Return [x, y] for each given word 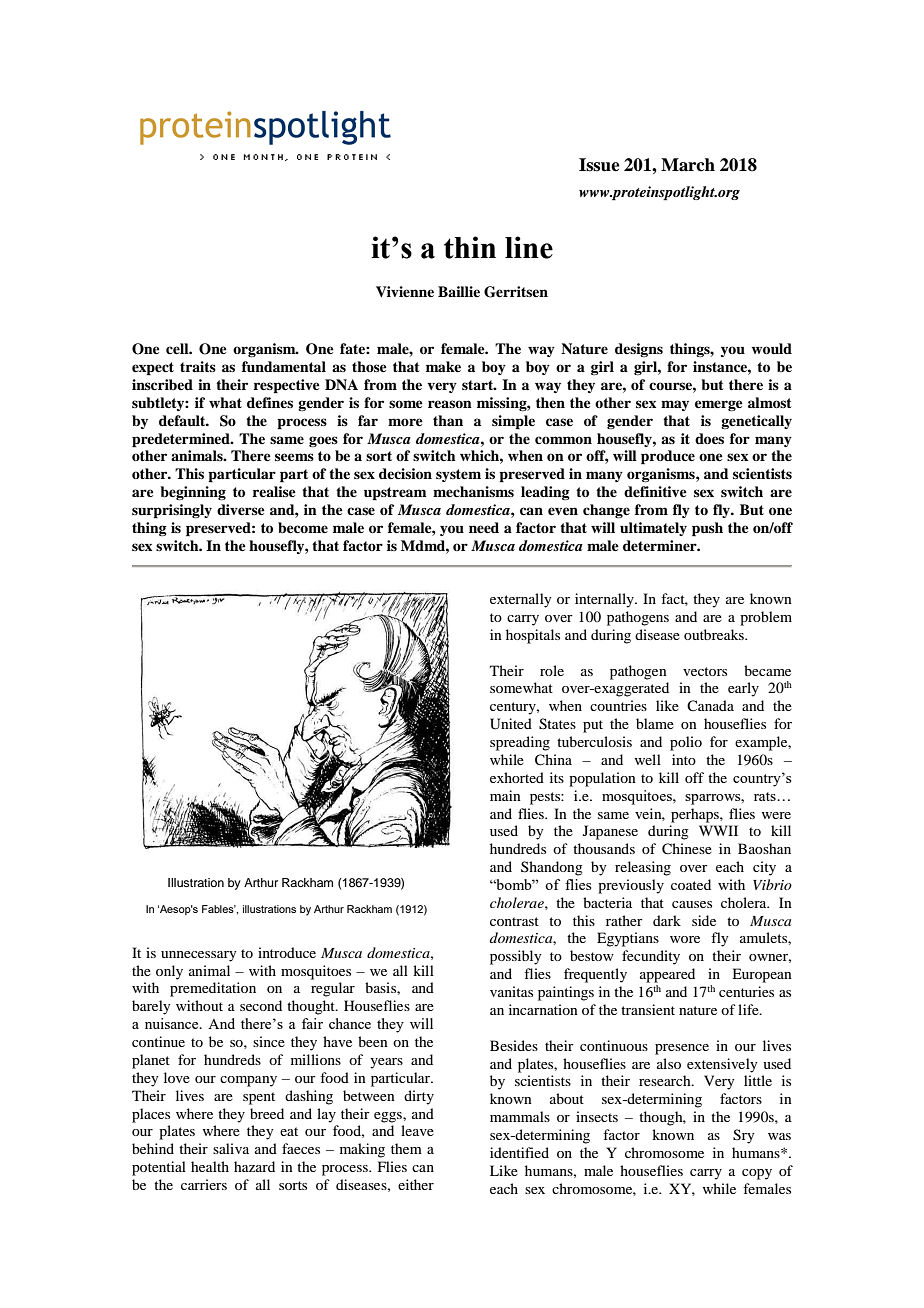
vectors [705, 671]
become [303, 528]
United [511, 724]
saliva [231, 1148]
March [688, 165]
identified [519, 1152]
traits [198, 366]
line [529, 247]
